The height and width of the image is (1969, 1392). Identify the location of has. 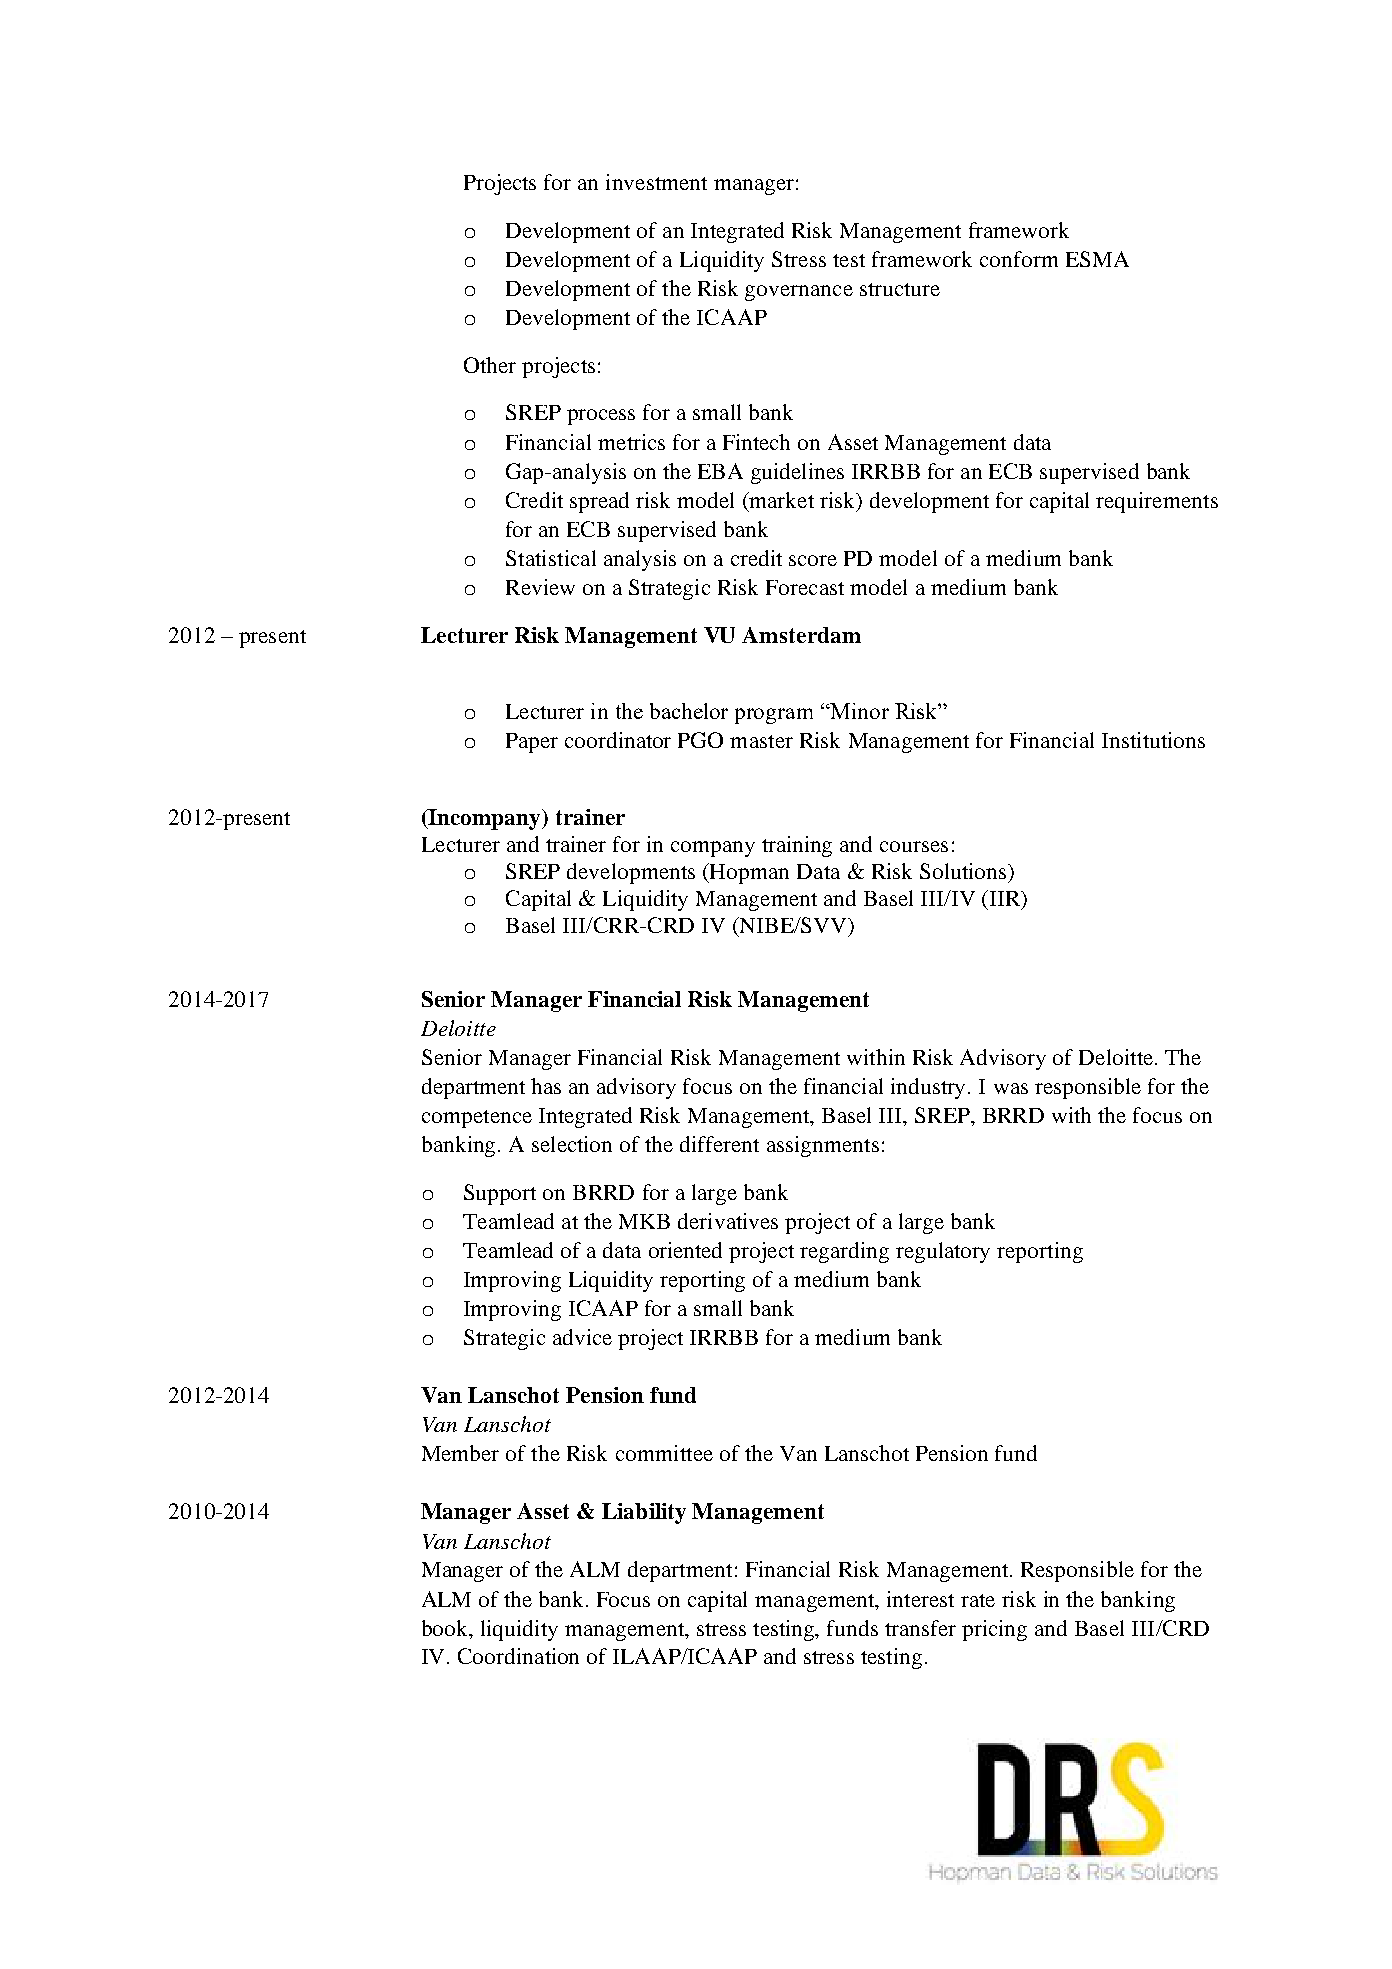
(546, 1086).
